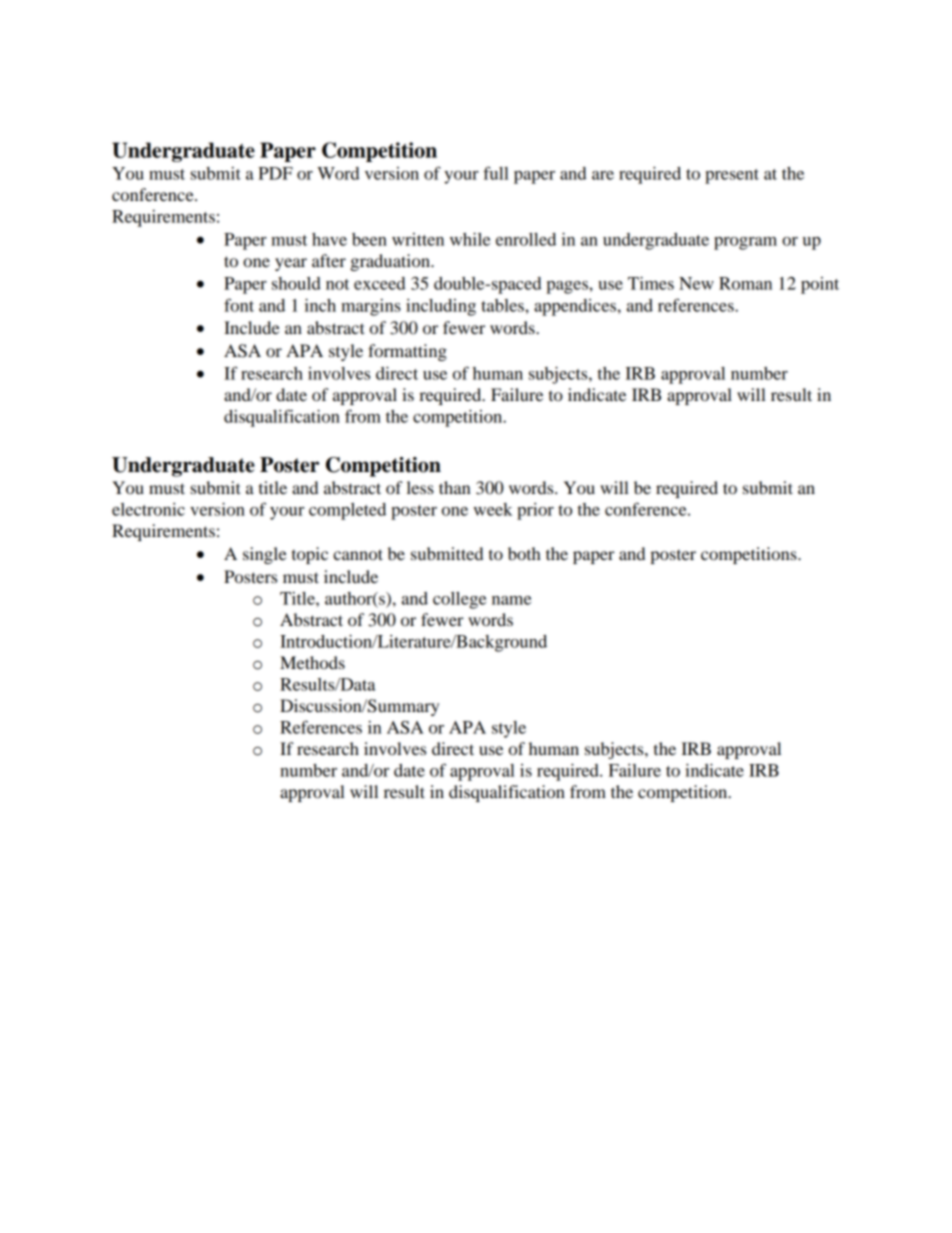 The width and height of the document is (952, 1233). What do you see at coordinates (407, 352) in the document?
I see `formatting` at bounding box center [407, 352].
